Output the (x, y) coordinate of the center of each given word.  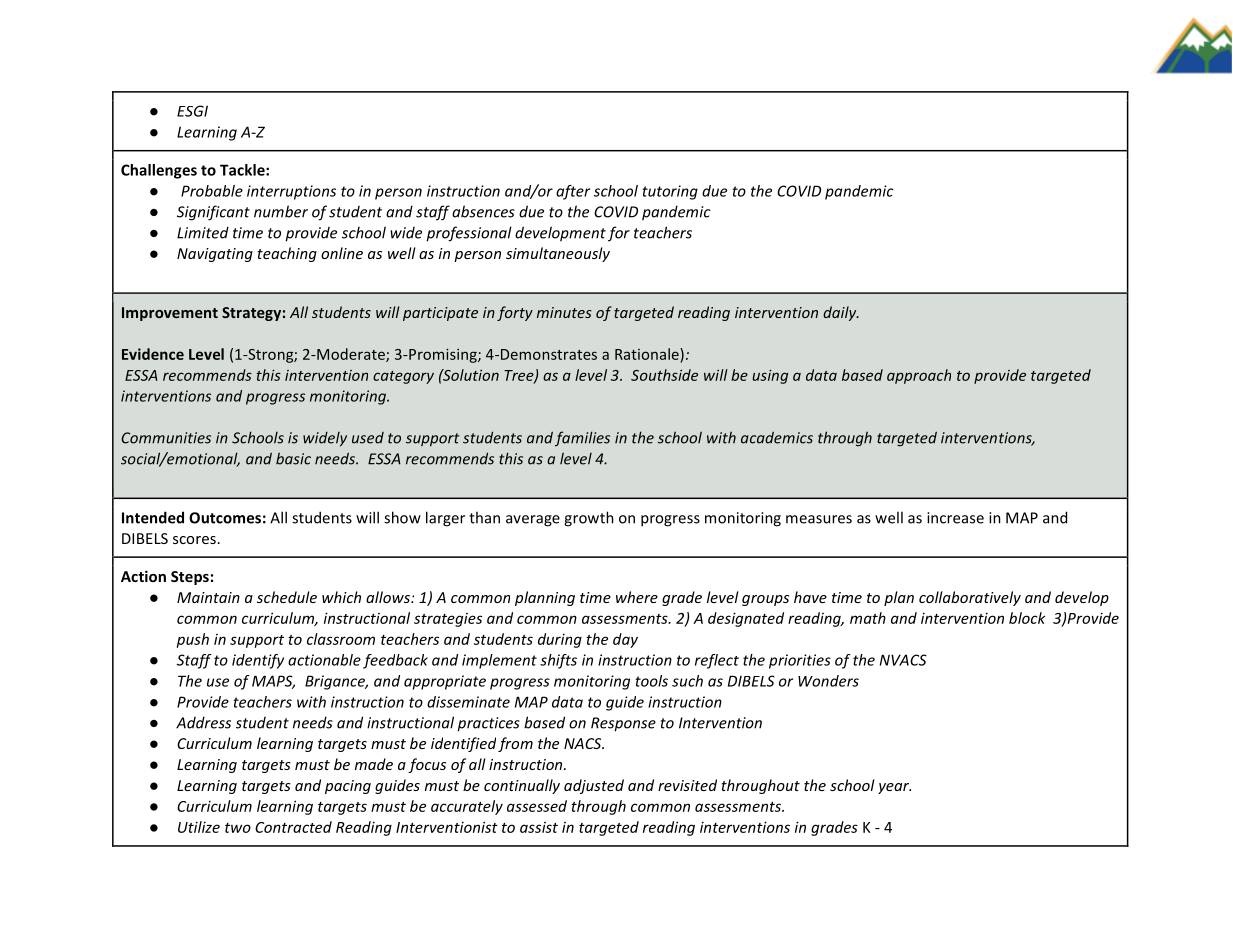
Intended (153, 517)
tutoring (670, 192)
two (238, 828)
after (573, 192)
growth (589, 519)
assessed (537, 806)
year (894, 788)
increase (955, 518)
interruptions (291, 192)
